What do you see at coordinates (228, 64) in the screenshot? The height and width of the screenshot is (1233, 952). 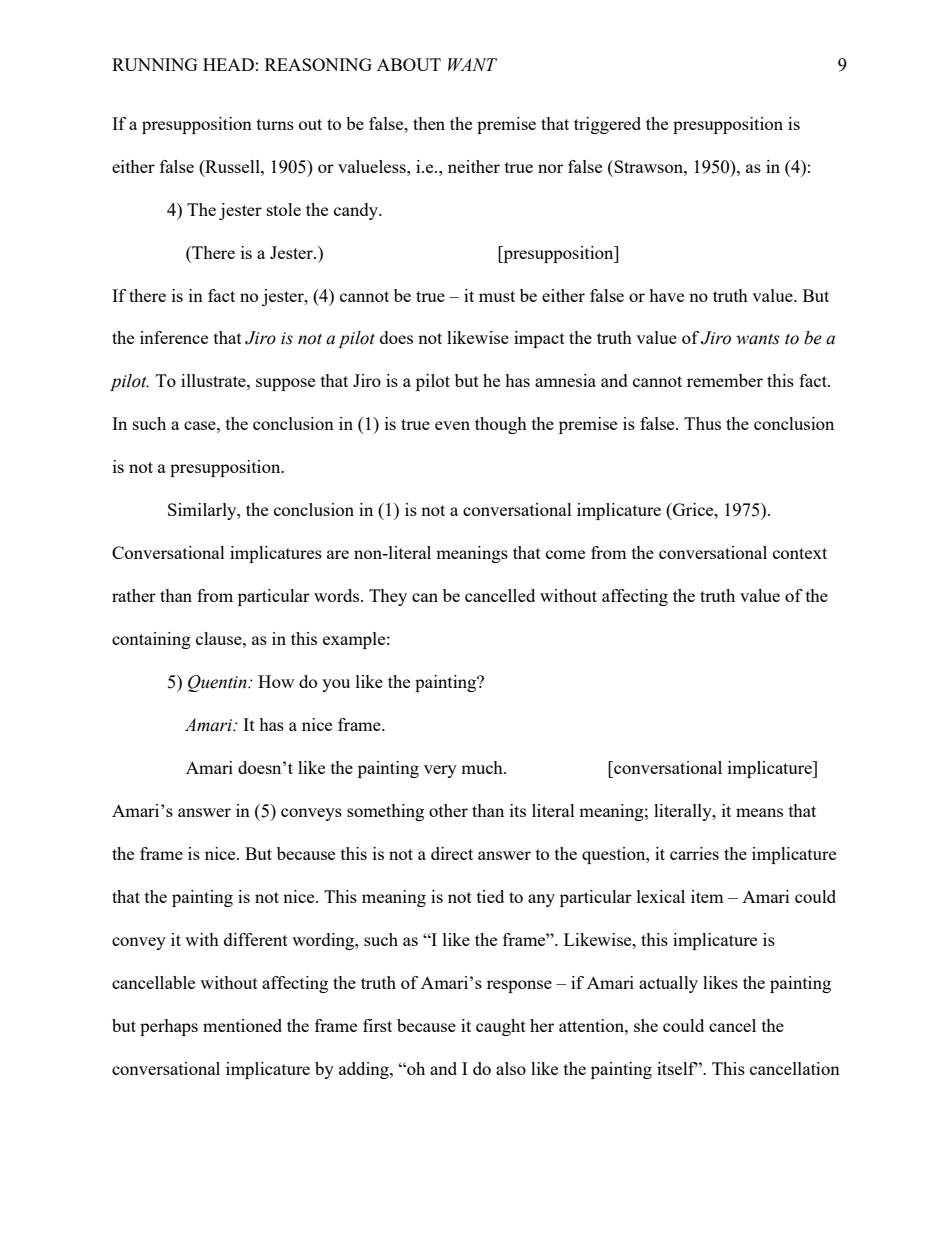 I see `HEAD` at bounding box center [228, 64].
